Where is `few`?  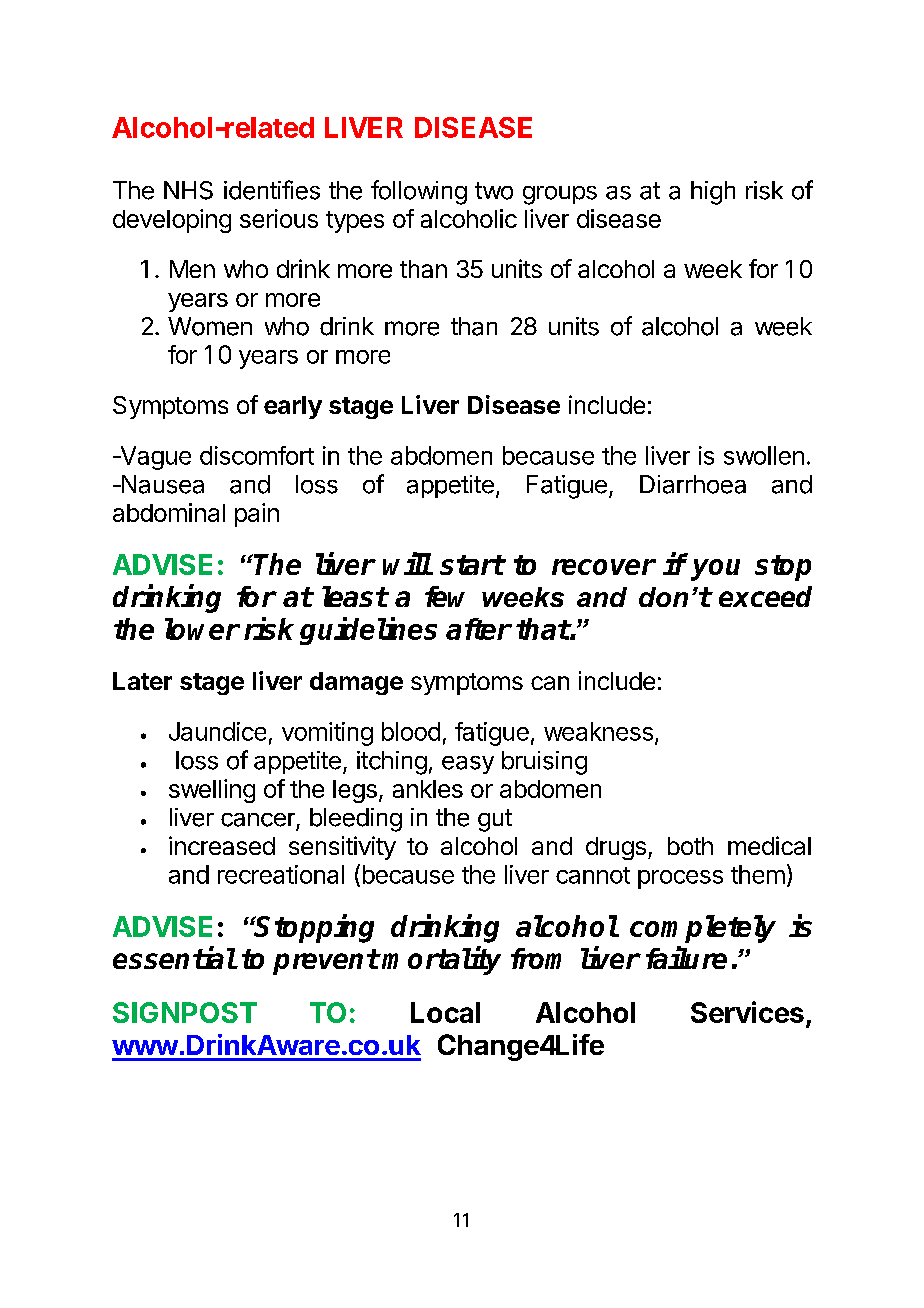
few is located at coordinates (445, 596).
